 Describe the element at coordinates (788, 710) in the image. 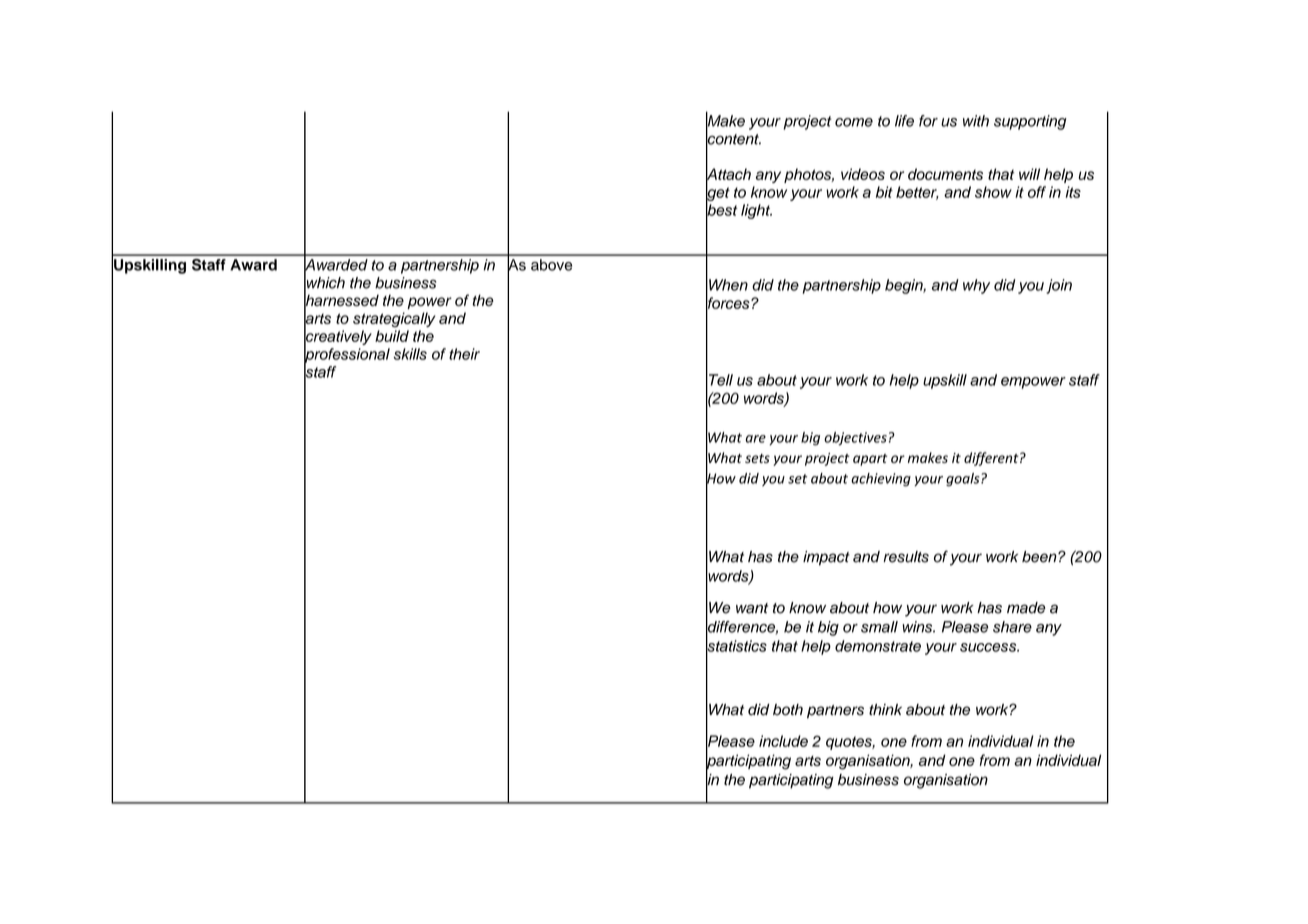

I see `both` at that location.
